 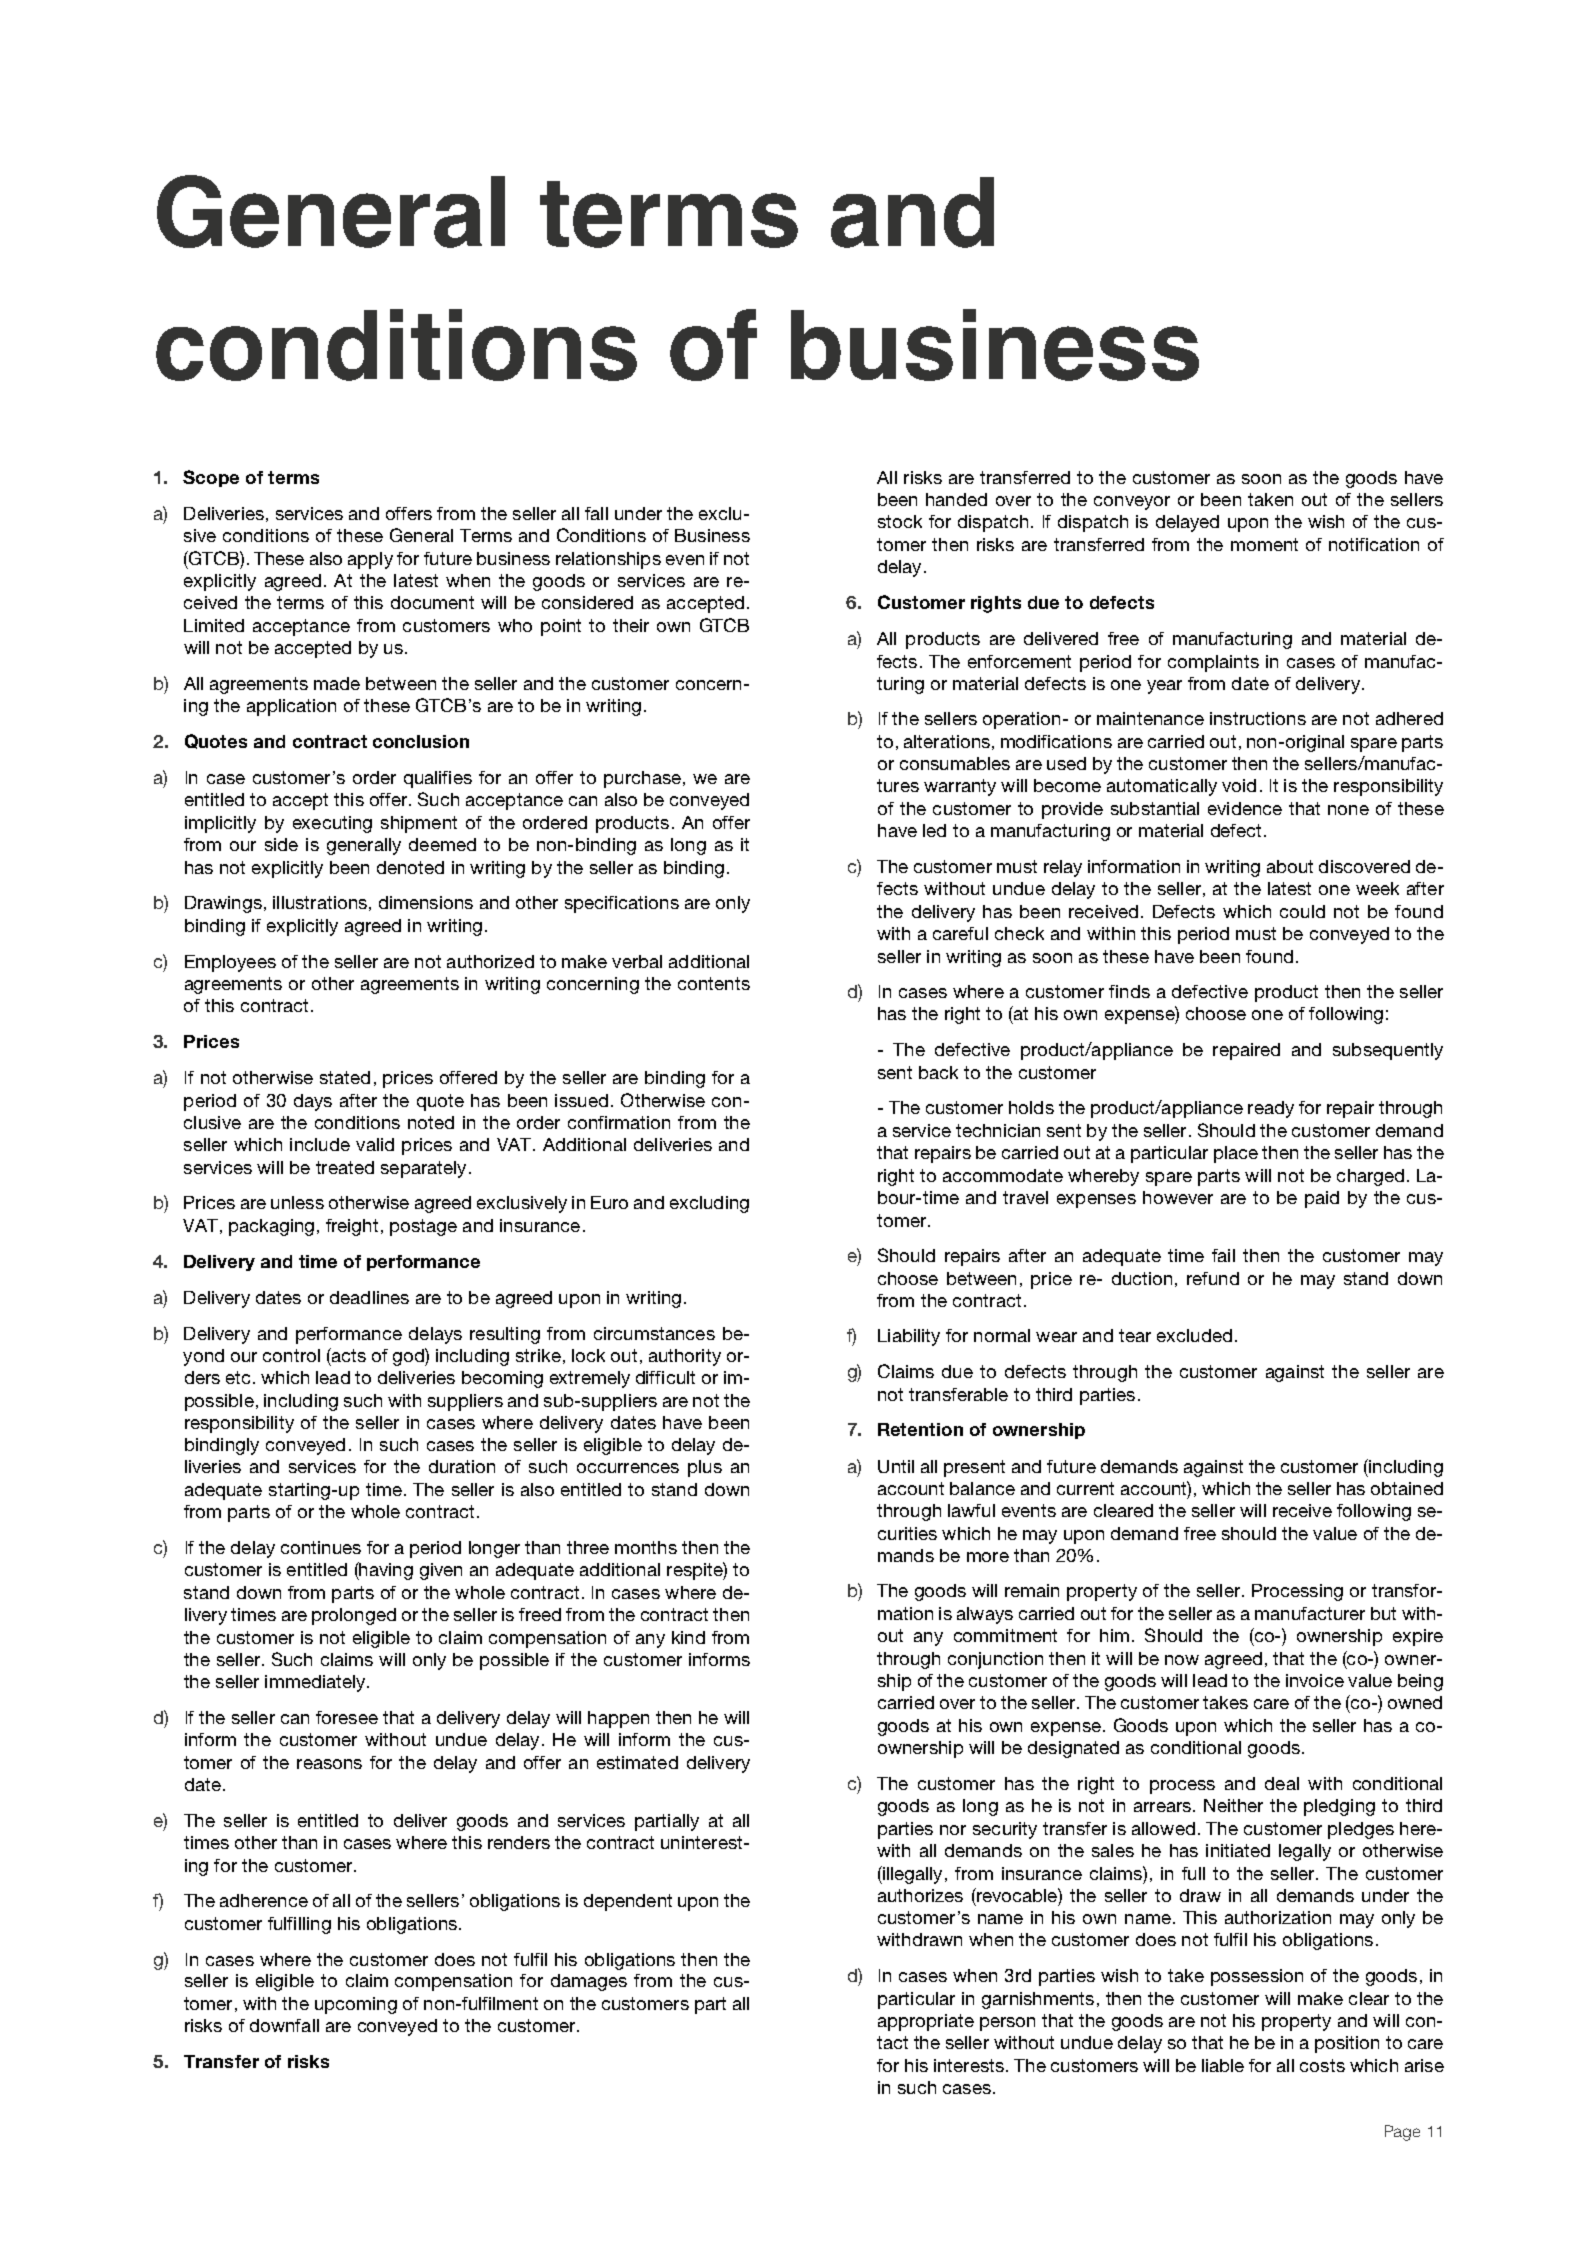 What do you see at coordinates (356, 2005) in the page?
I see `upcoming` at bounding box center [356, 2005].
